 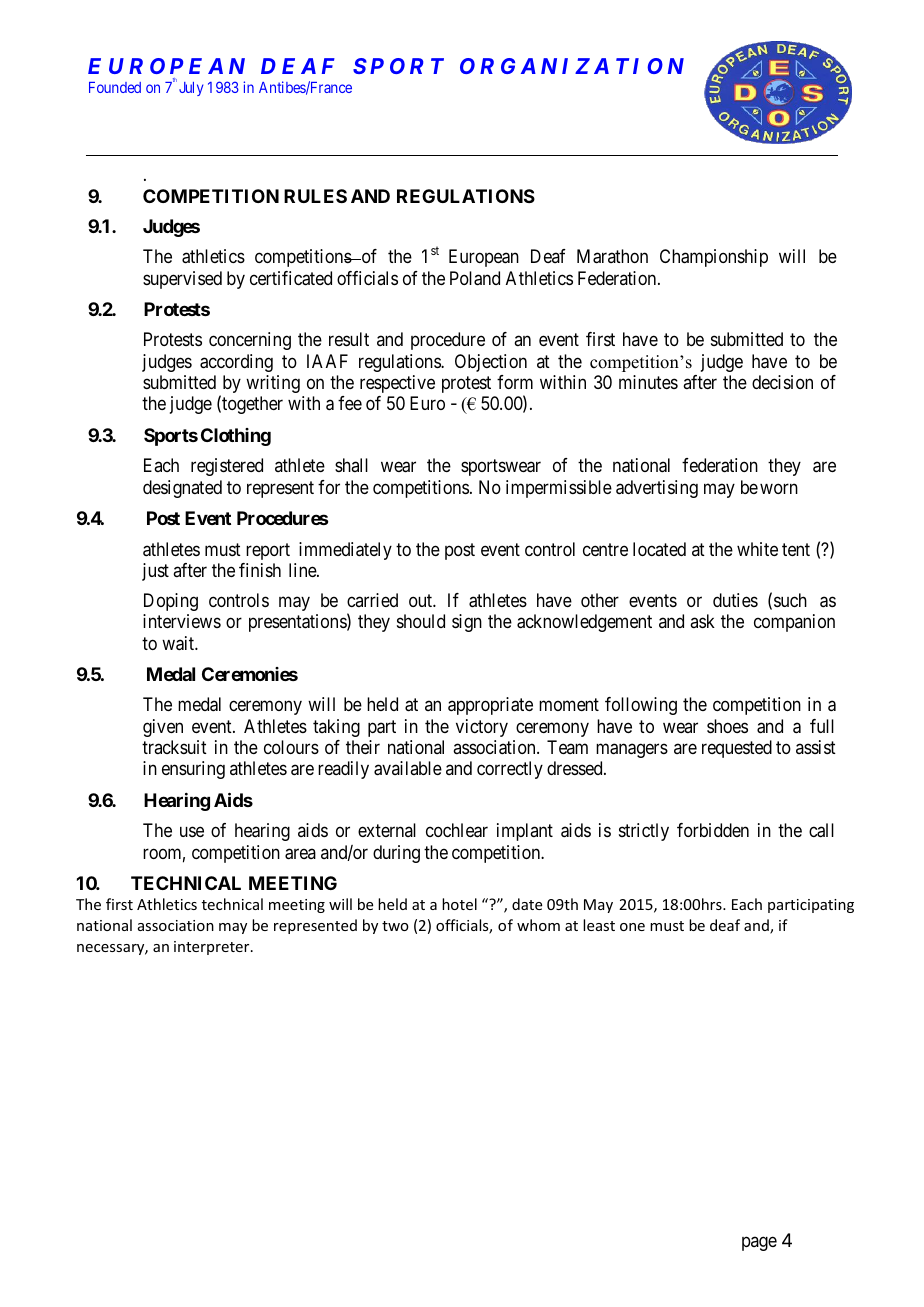 I want to click on RULES, so click(x=315, y=196).
